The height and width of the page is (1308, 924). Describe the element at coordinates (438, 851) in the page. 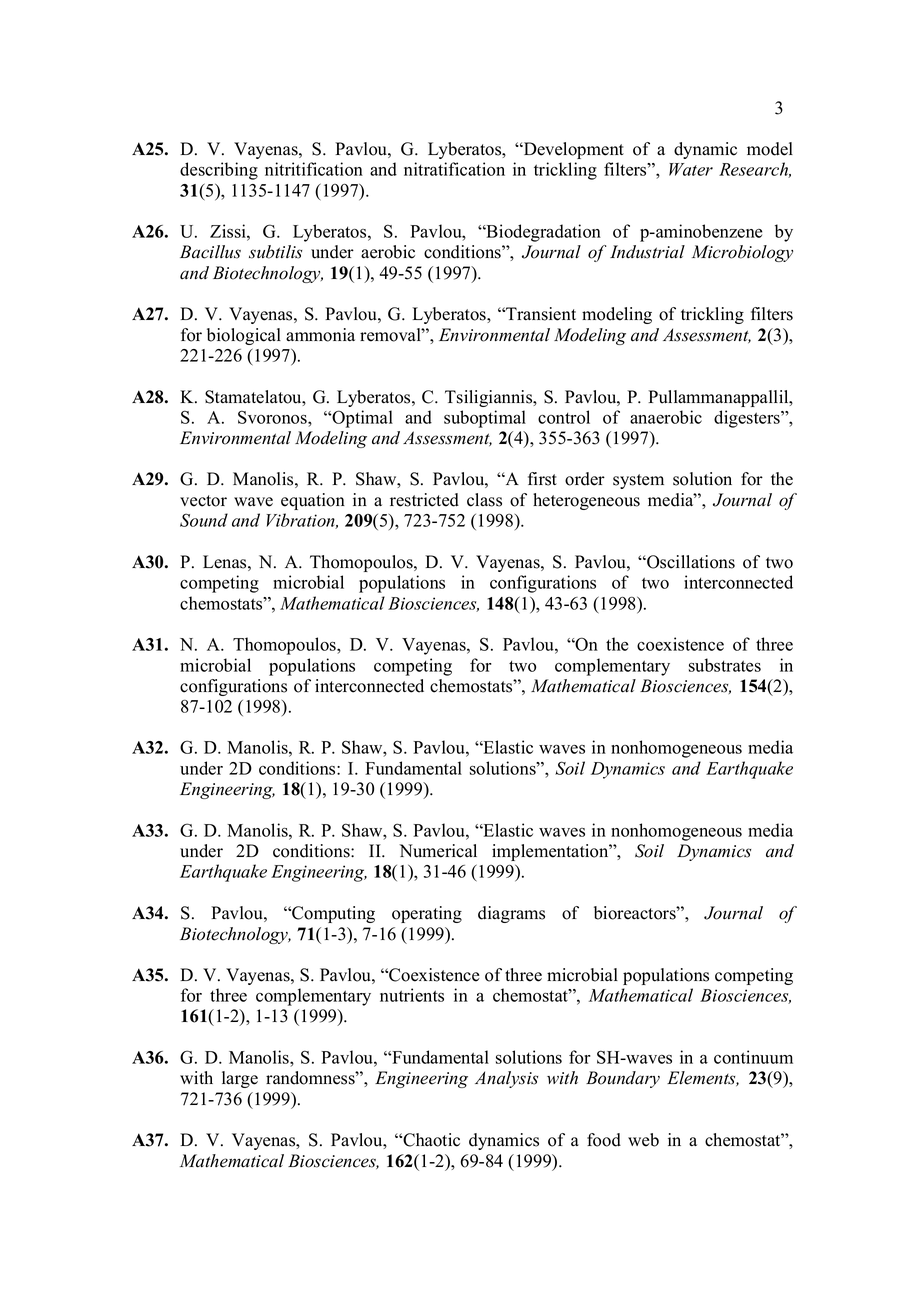

I see `Numerical` at that location.
